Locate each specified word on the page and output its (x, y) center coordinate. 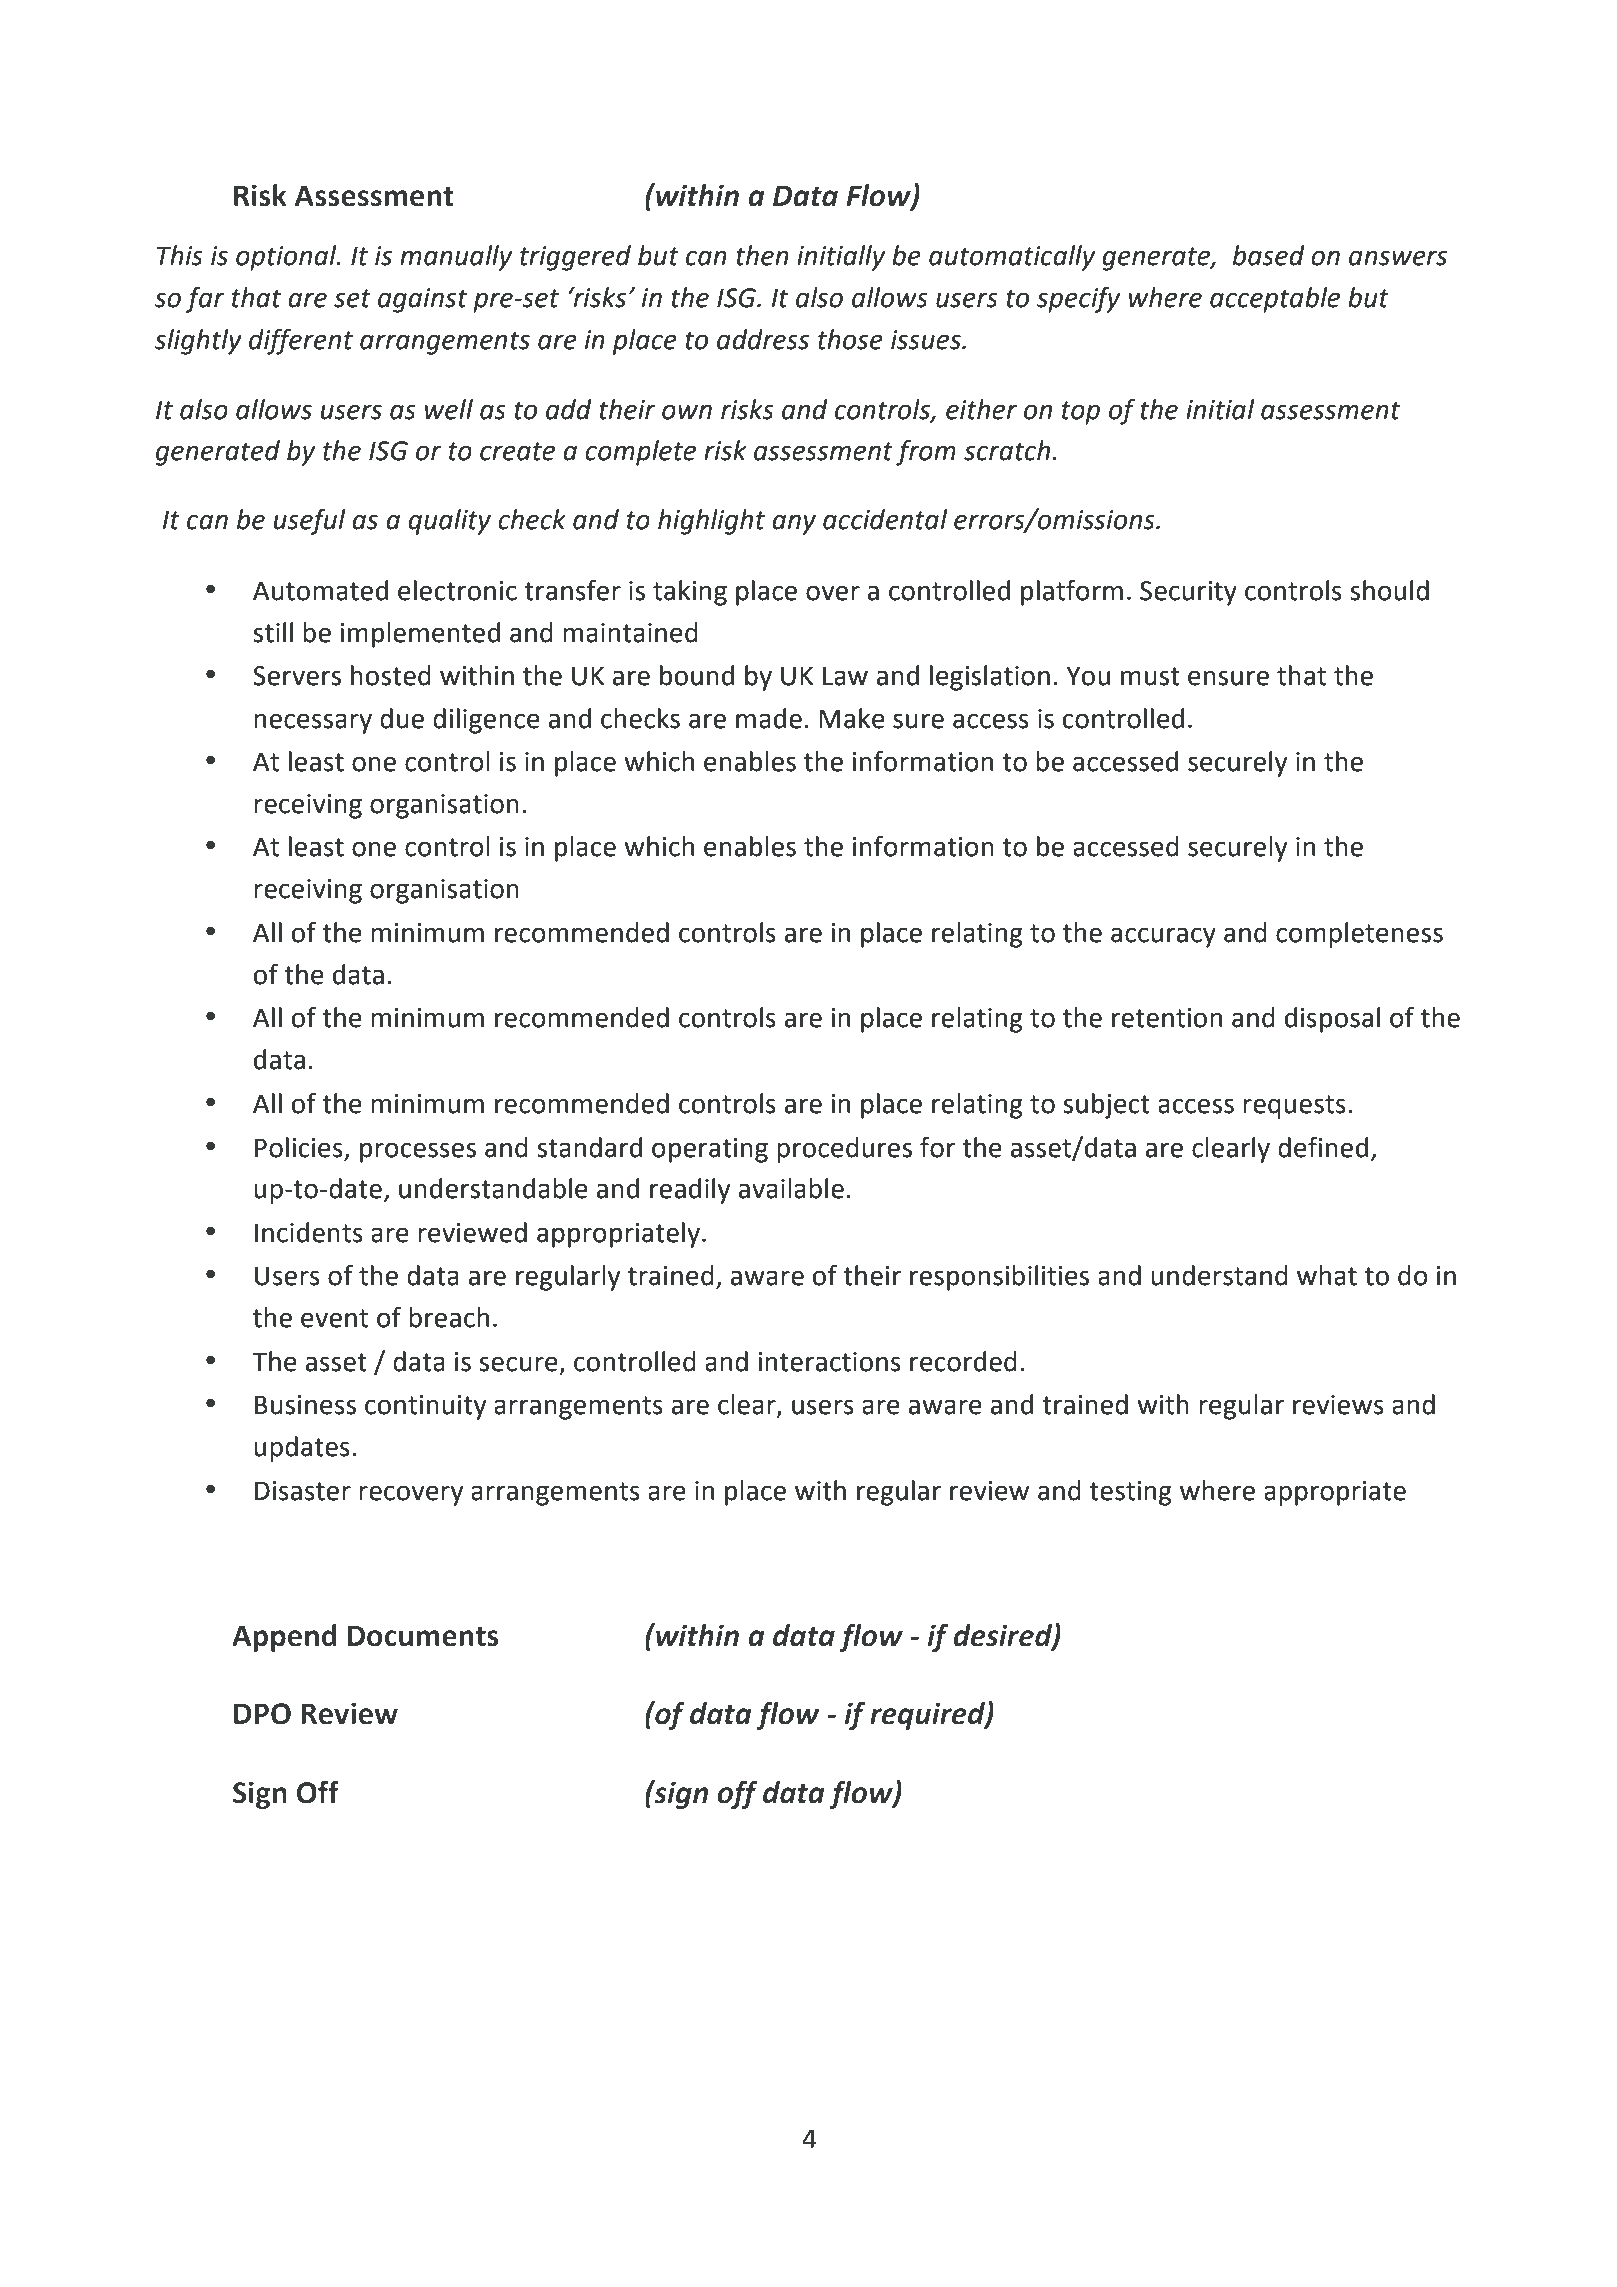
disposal (1332, 1020)
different (301, 342)
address (763, 339)
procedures (844, 1150)
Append (284, 1638)
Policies (299, 1147)
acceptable (1275, 300)
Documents (423, 1636)
